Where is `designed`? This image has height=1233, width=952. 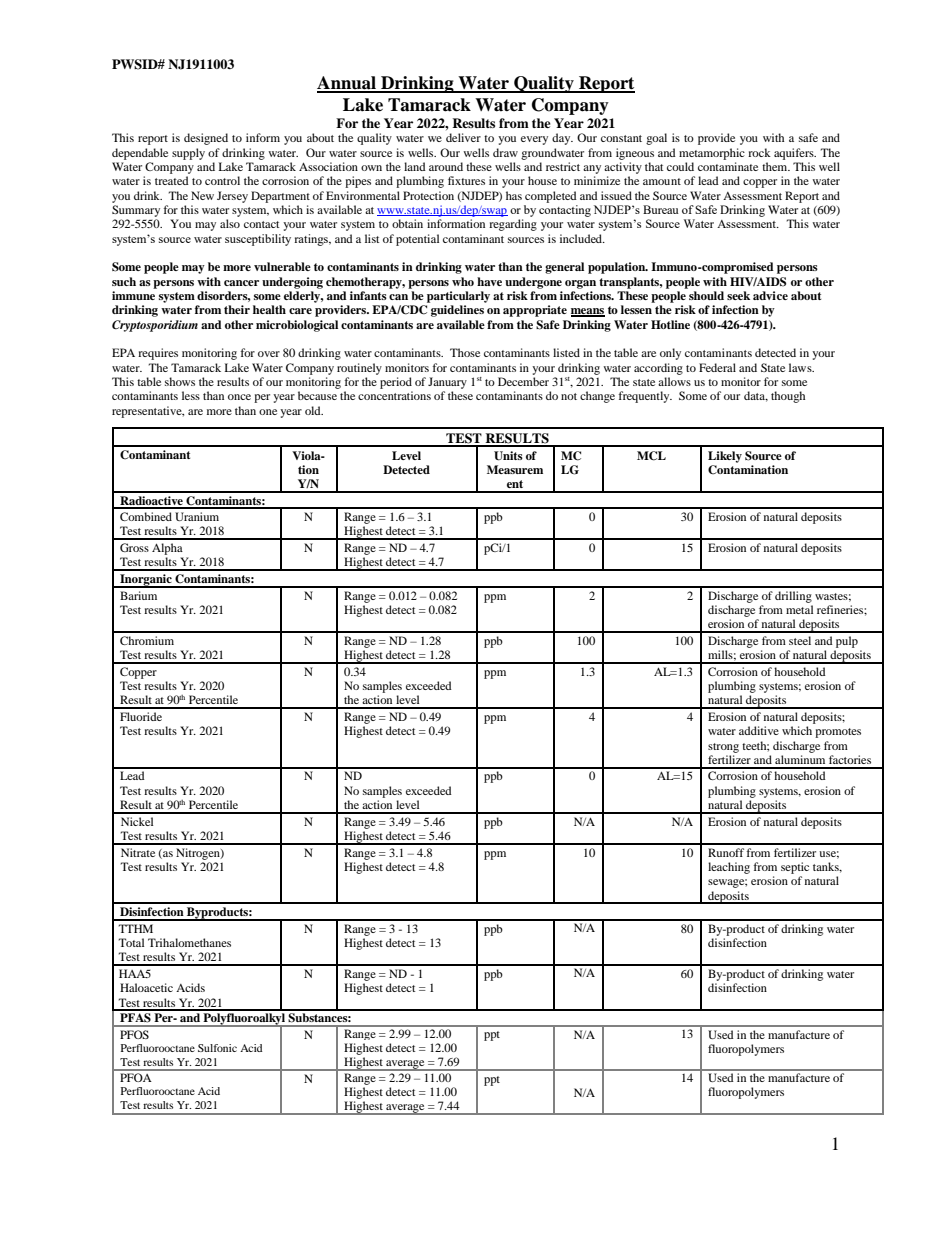 designed is located at coordinates (206, 139).
